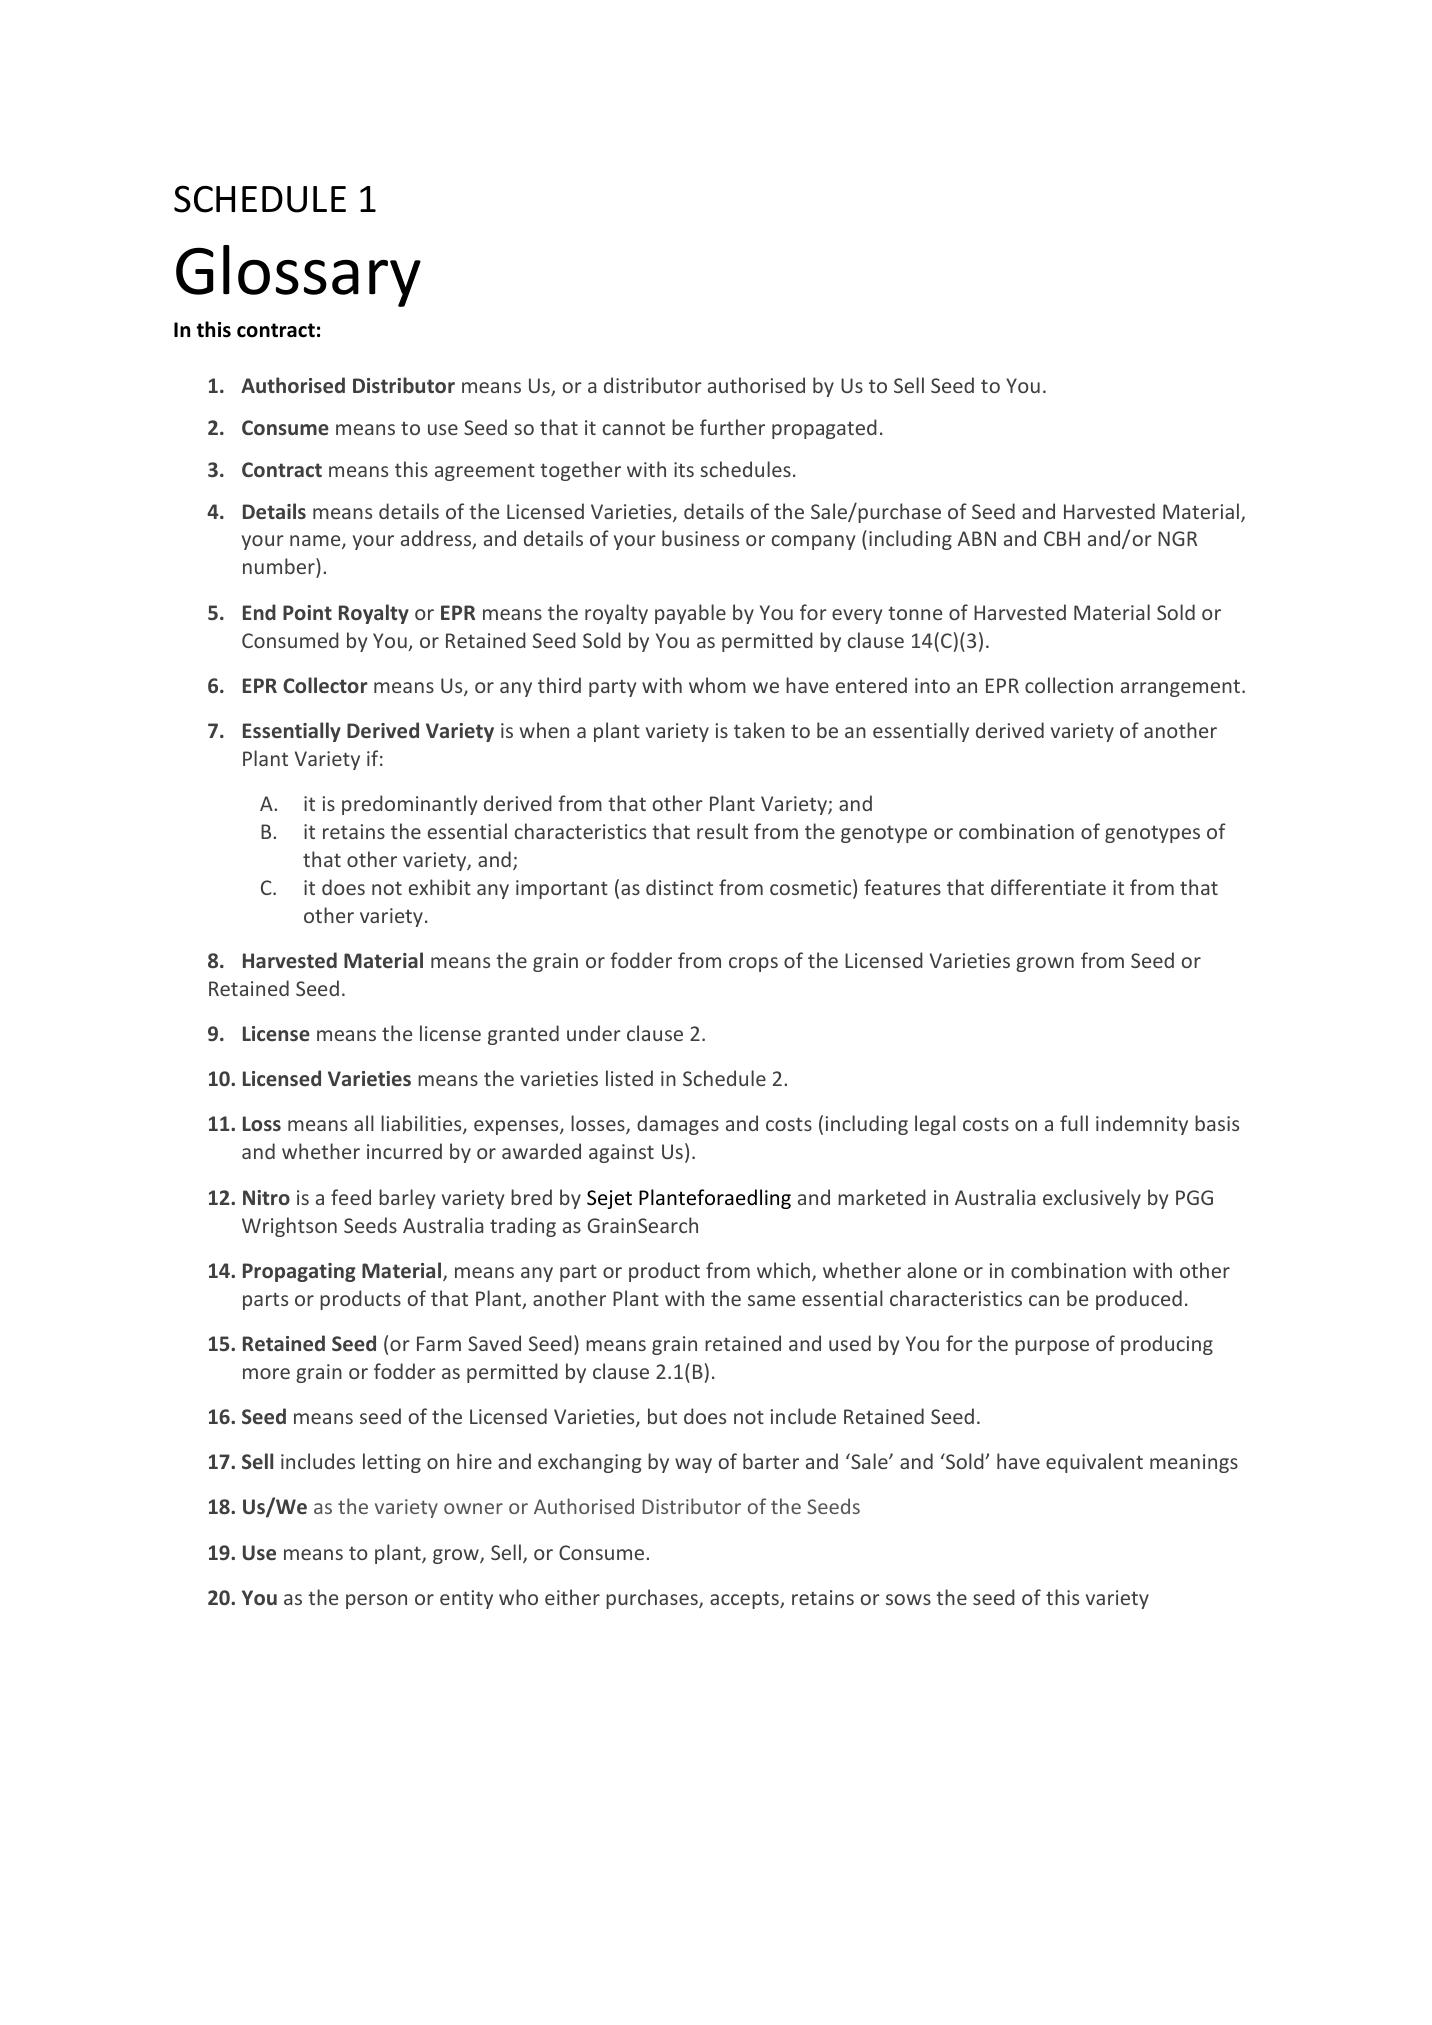 The image size is (1432, 2025). Describe the element at coordinates (1074, 1123) in the screenshot. I see `full` at that location.
